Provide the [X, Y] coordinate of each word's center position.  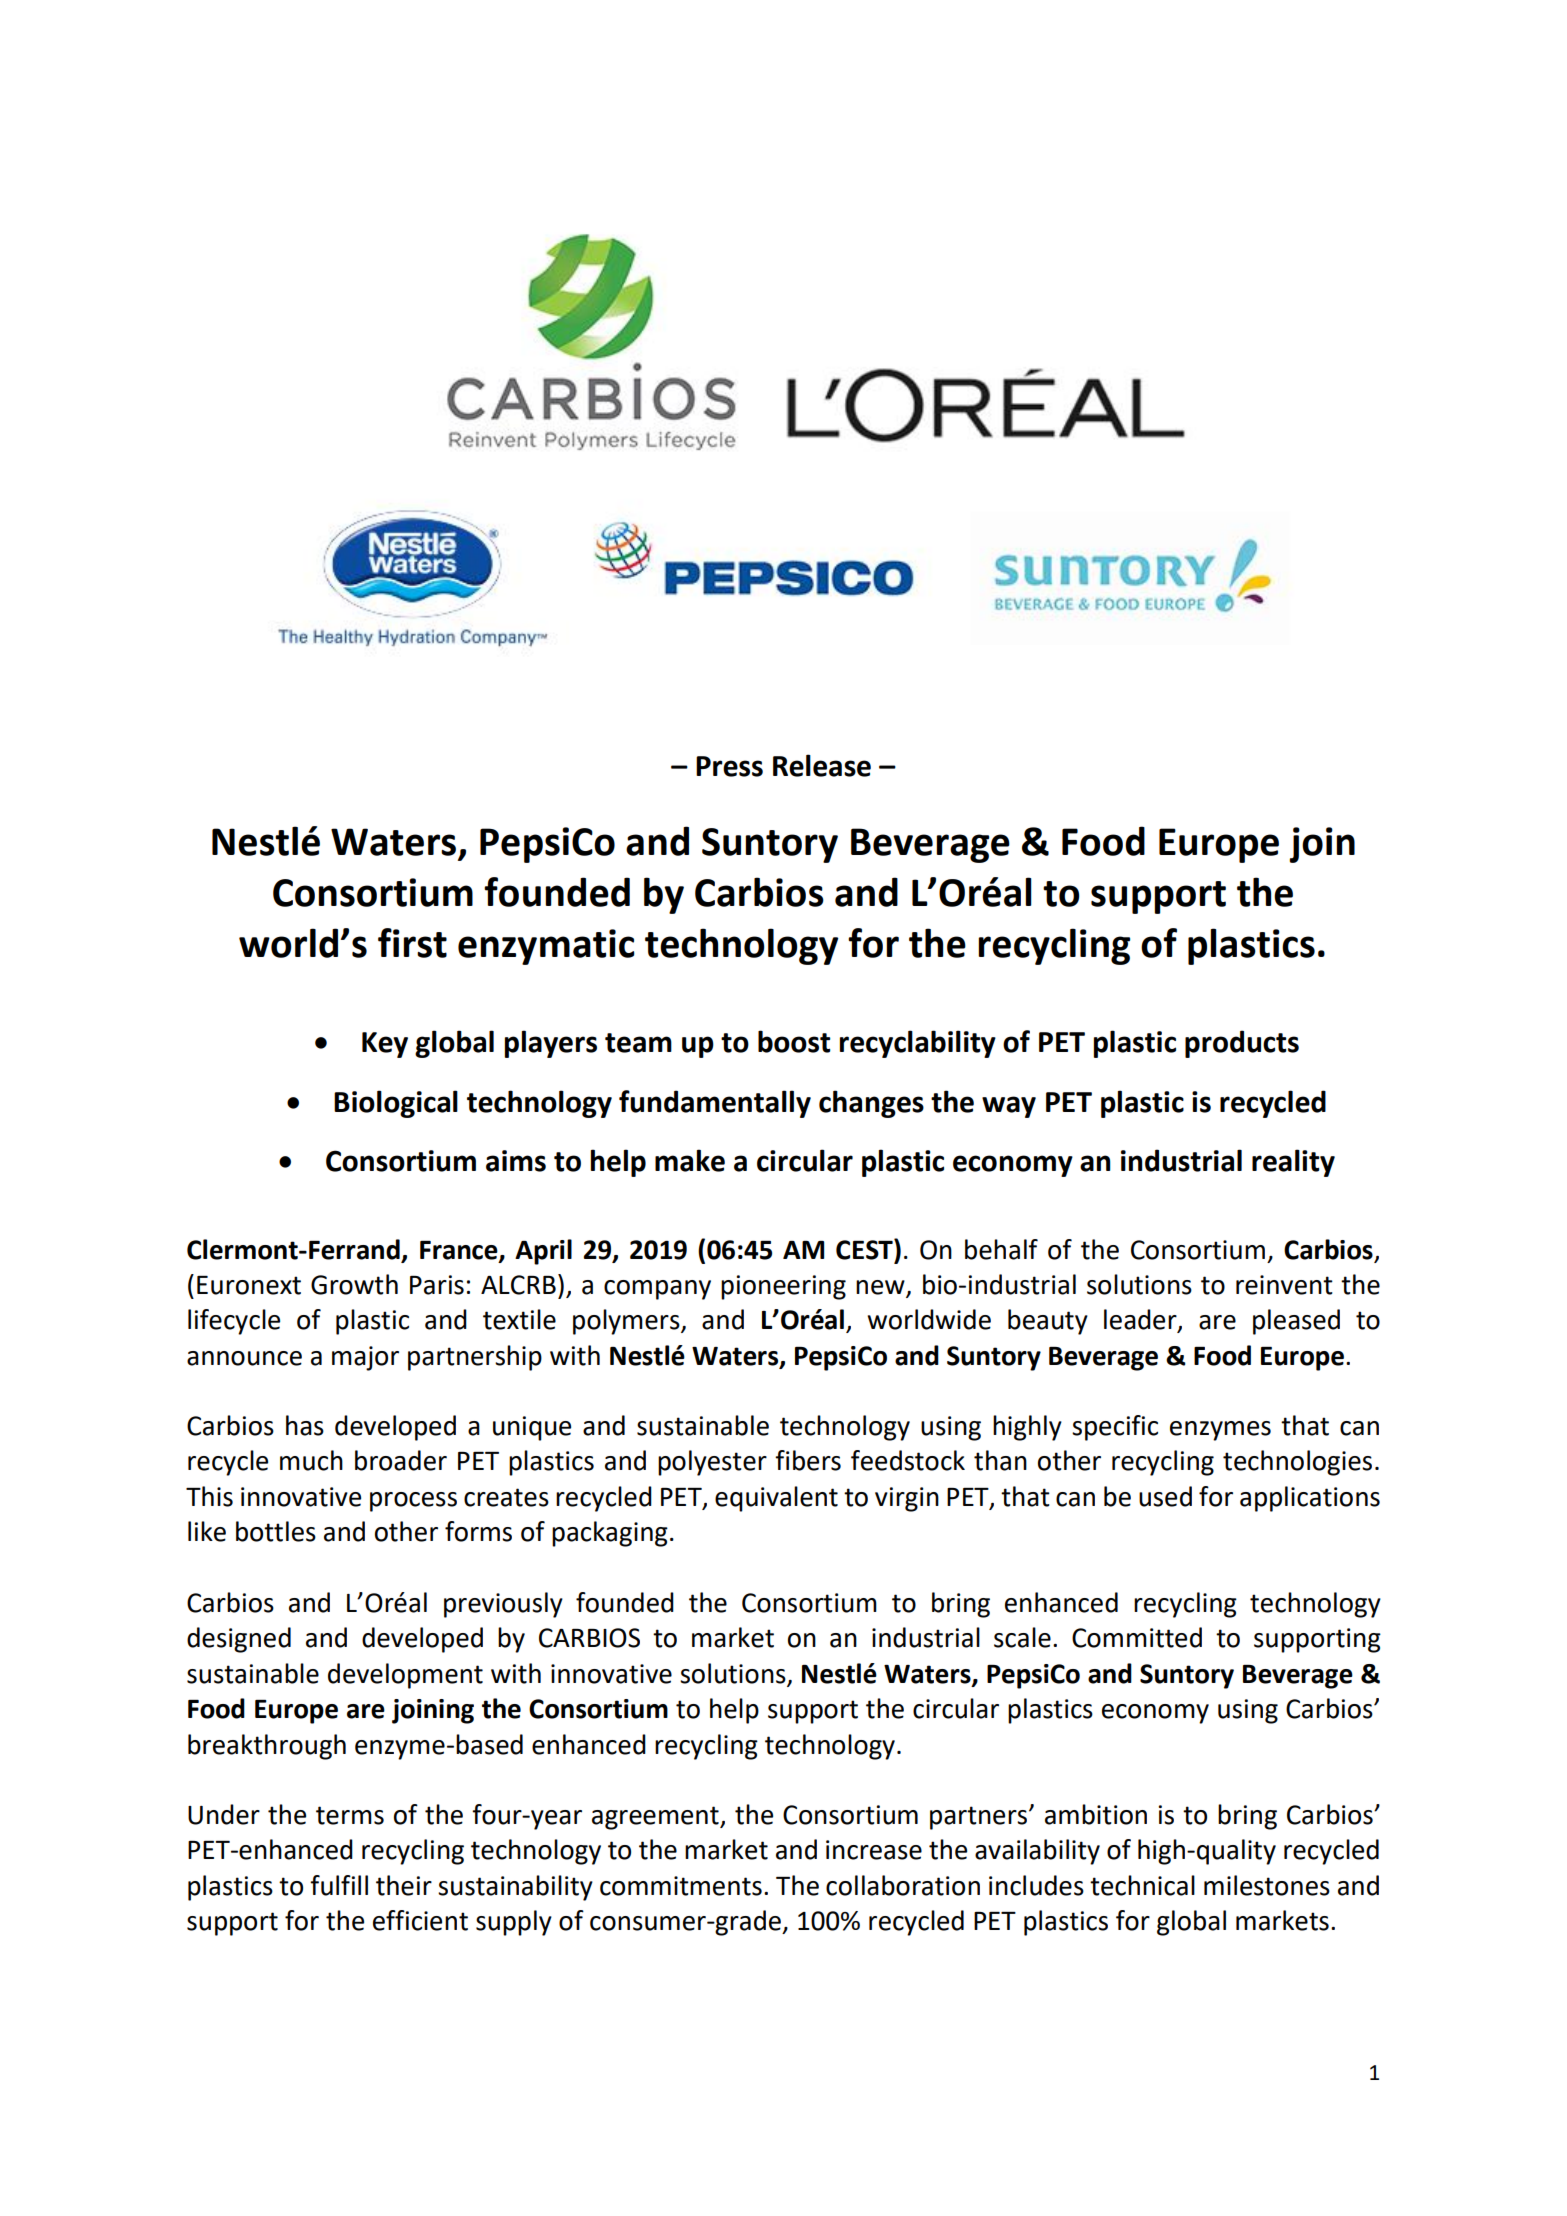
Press [729, 766]
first [412, 943]
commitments [681, 1886]
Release [822, 765]
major [365, 1358]
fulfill [339, 1885]
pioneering [783, 1287]
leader [1141, 1320]
